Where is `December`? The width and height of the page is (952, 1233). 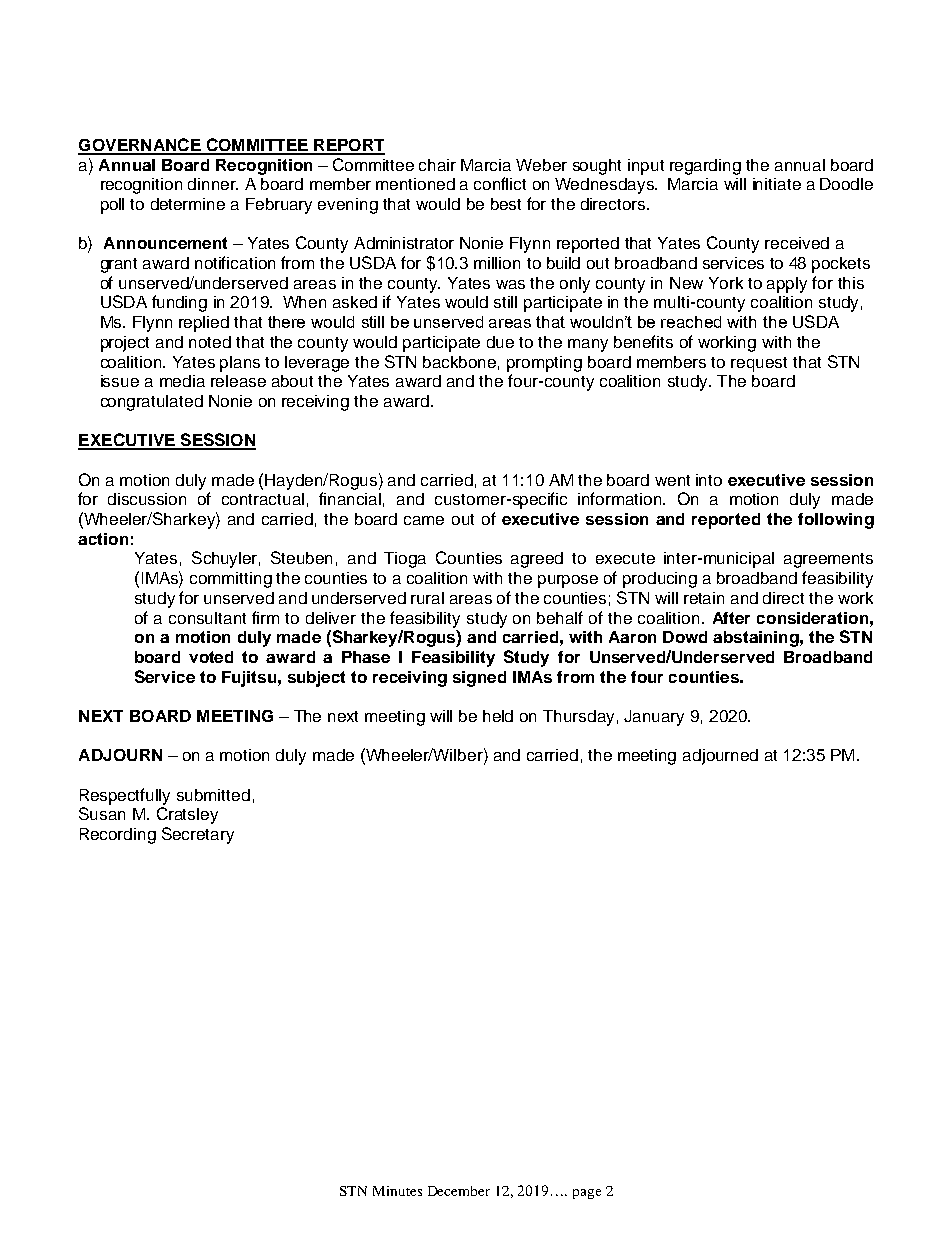 December is located at coordinates (459, 1191).
